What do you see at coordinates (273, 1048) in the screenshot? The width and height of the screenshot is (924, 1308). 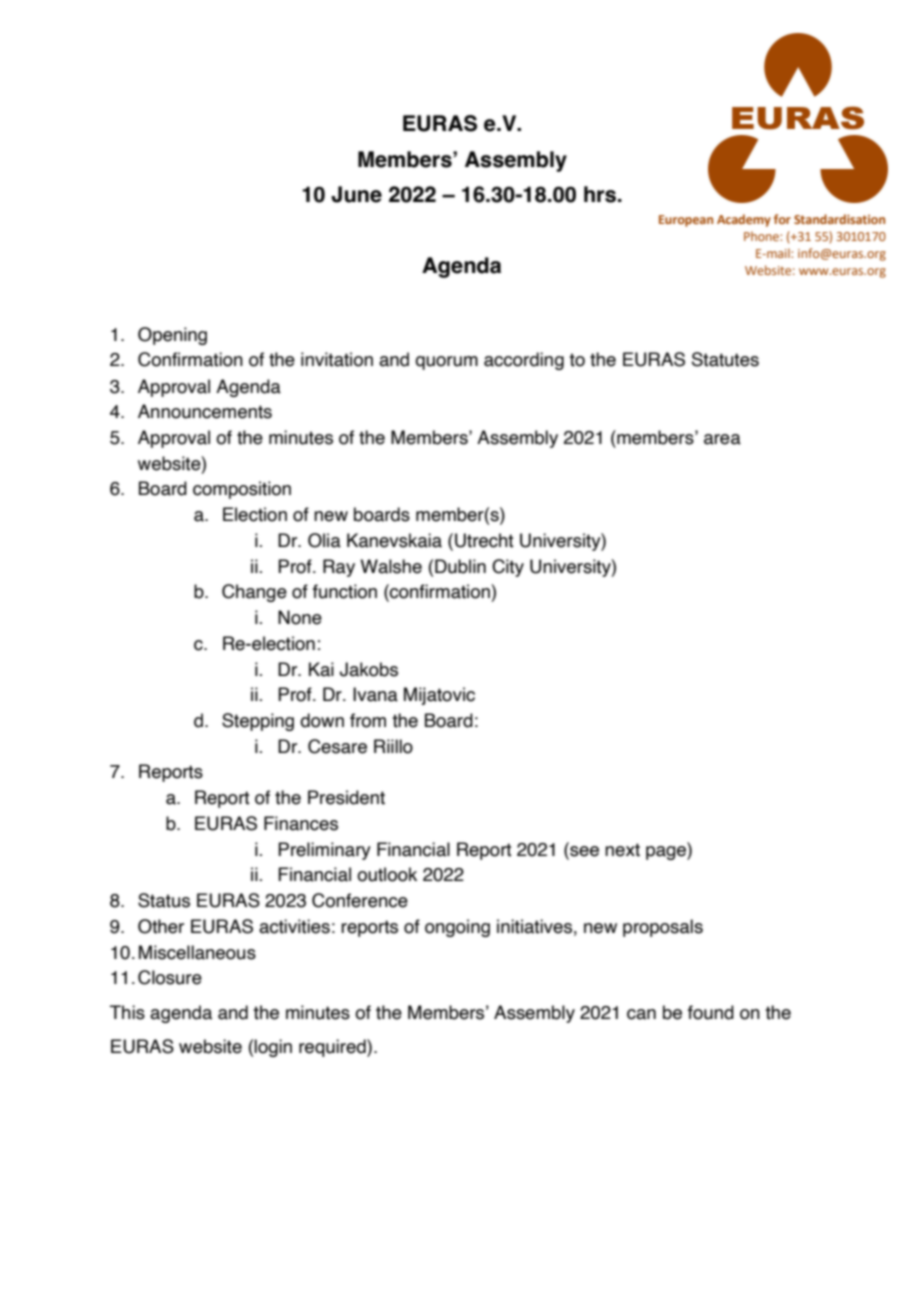 I see `login` at bounding box center [273, 1048].
